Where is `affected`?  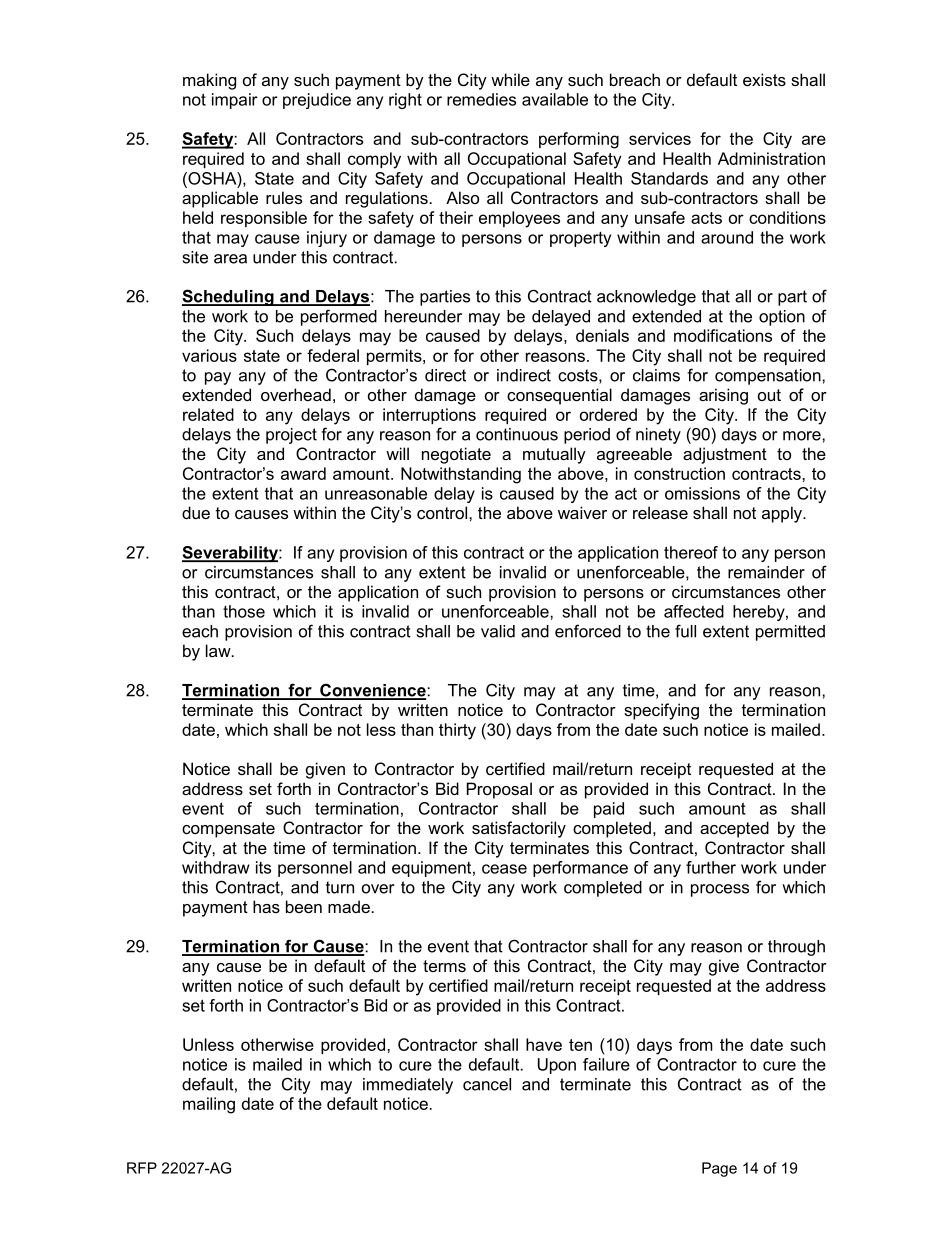
affected is located at coordinates (694, 611).
